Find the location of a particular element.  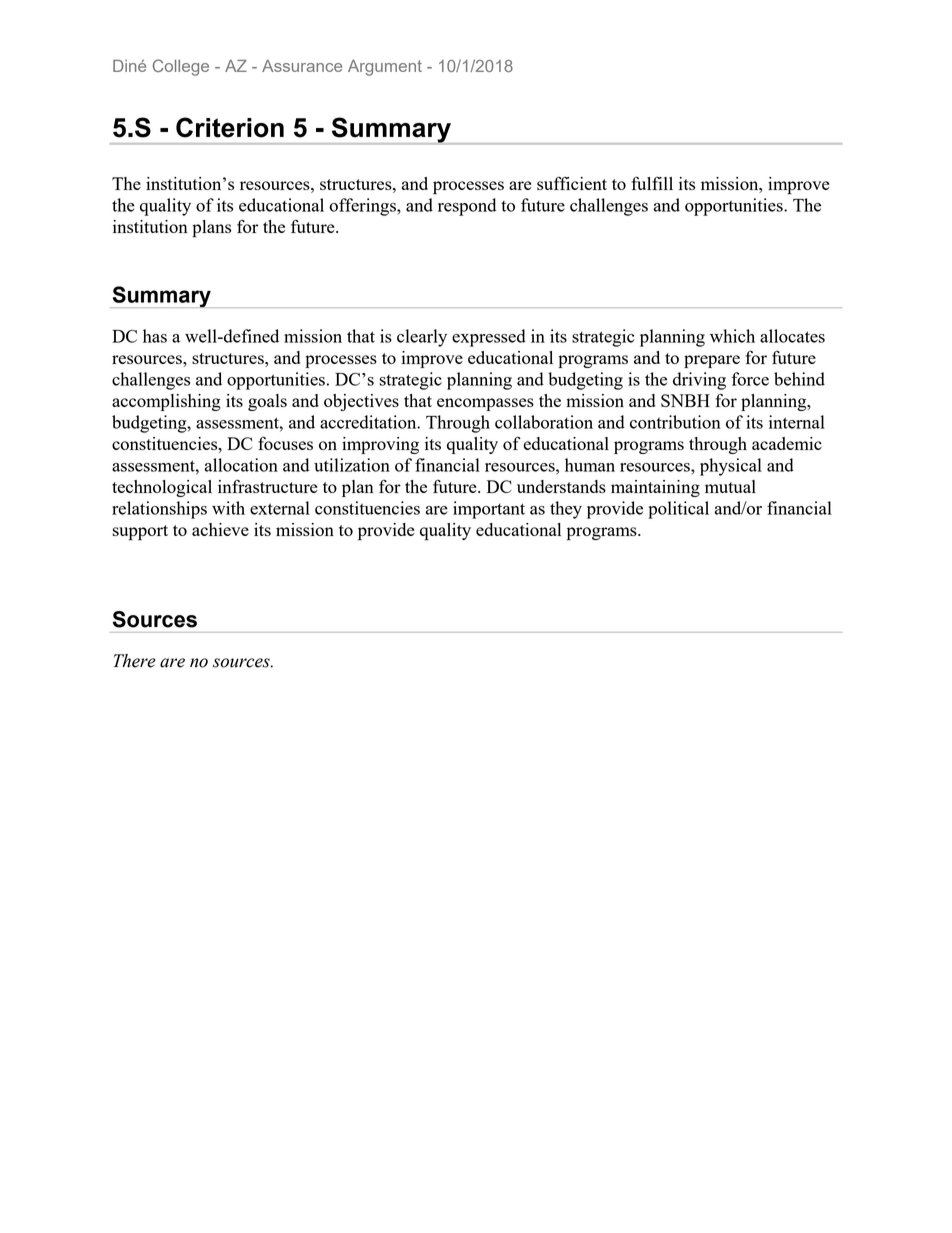

which is located at coordinates (732, 336).
